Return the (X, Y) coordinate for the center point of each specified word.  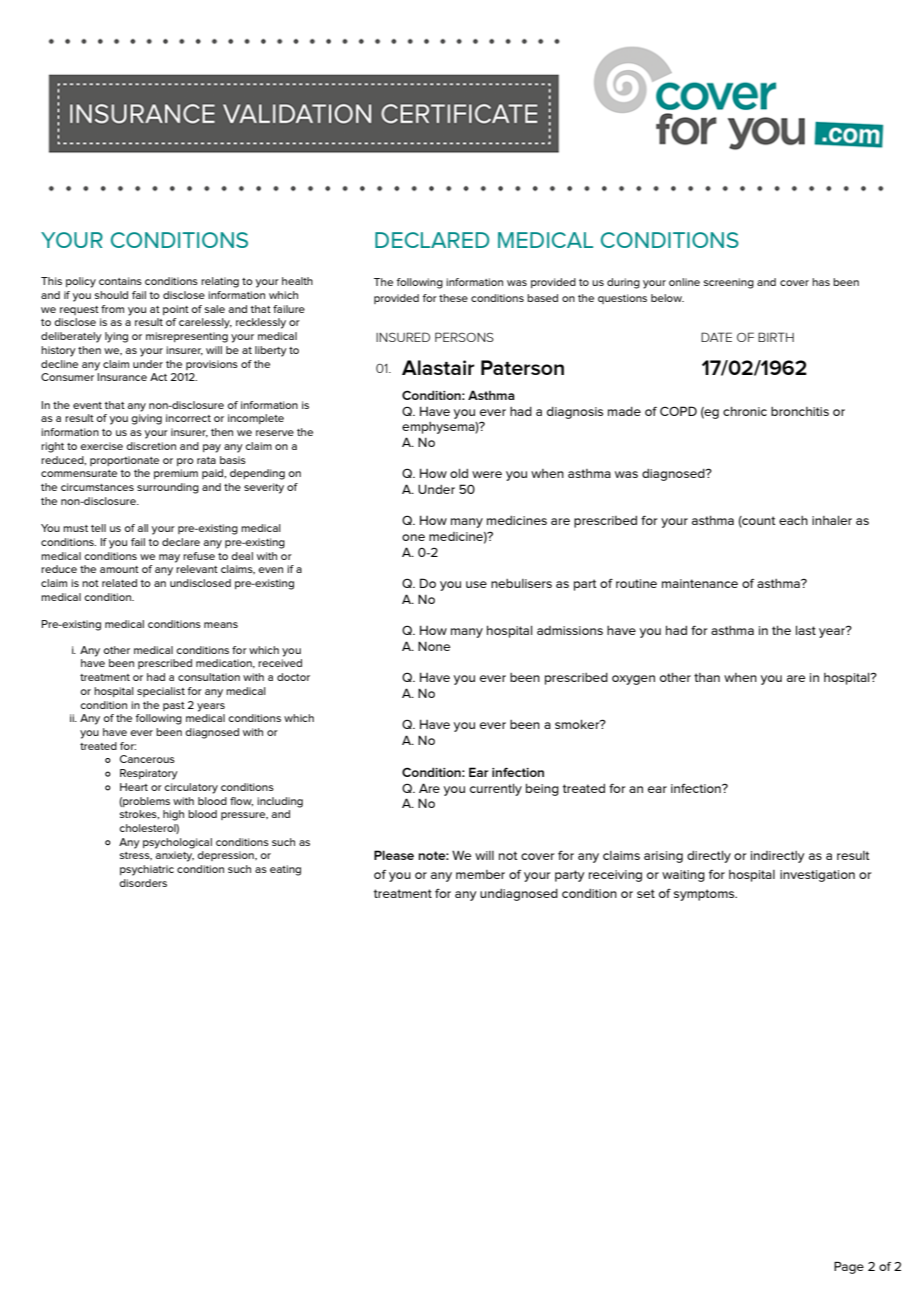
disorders (143, 883)
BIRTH (776, 337)
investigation (817, 876)
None (434, 646)
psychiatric (147, 870)
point (176, 310)
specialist (161, 692)
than (707, 677)
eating (285, 870)
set (646, 893)
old (459, 473)
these (453, 298)
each (793, 520)
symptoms (705, 895)
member (480, 874)
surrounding (168, 488)
